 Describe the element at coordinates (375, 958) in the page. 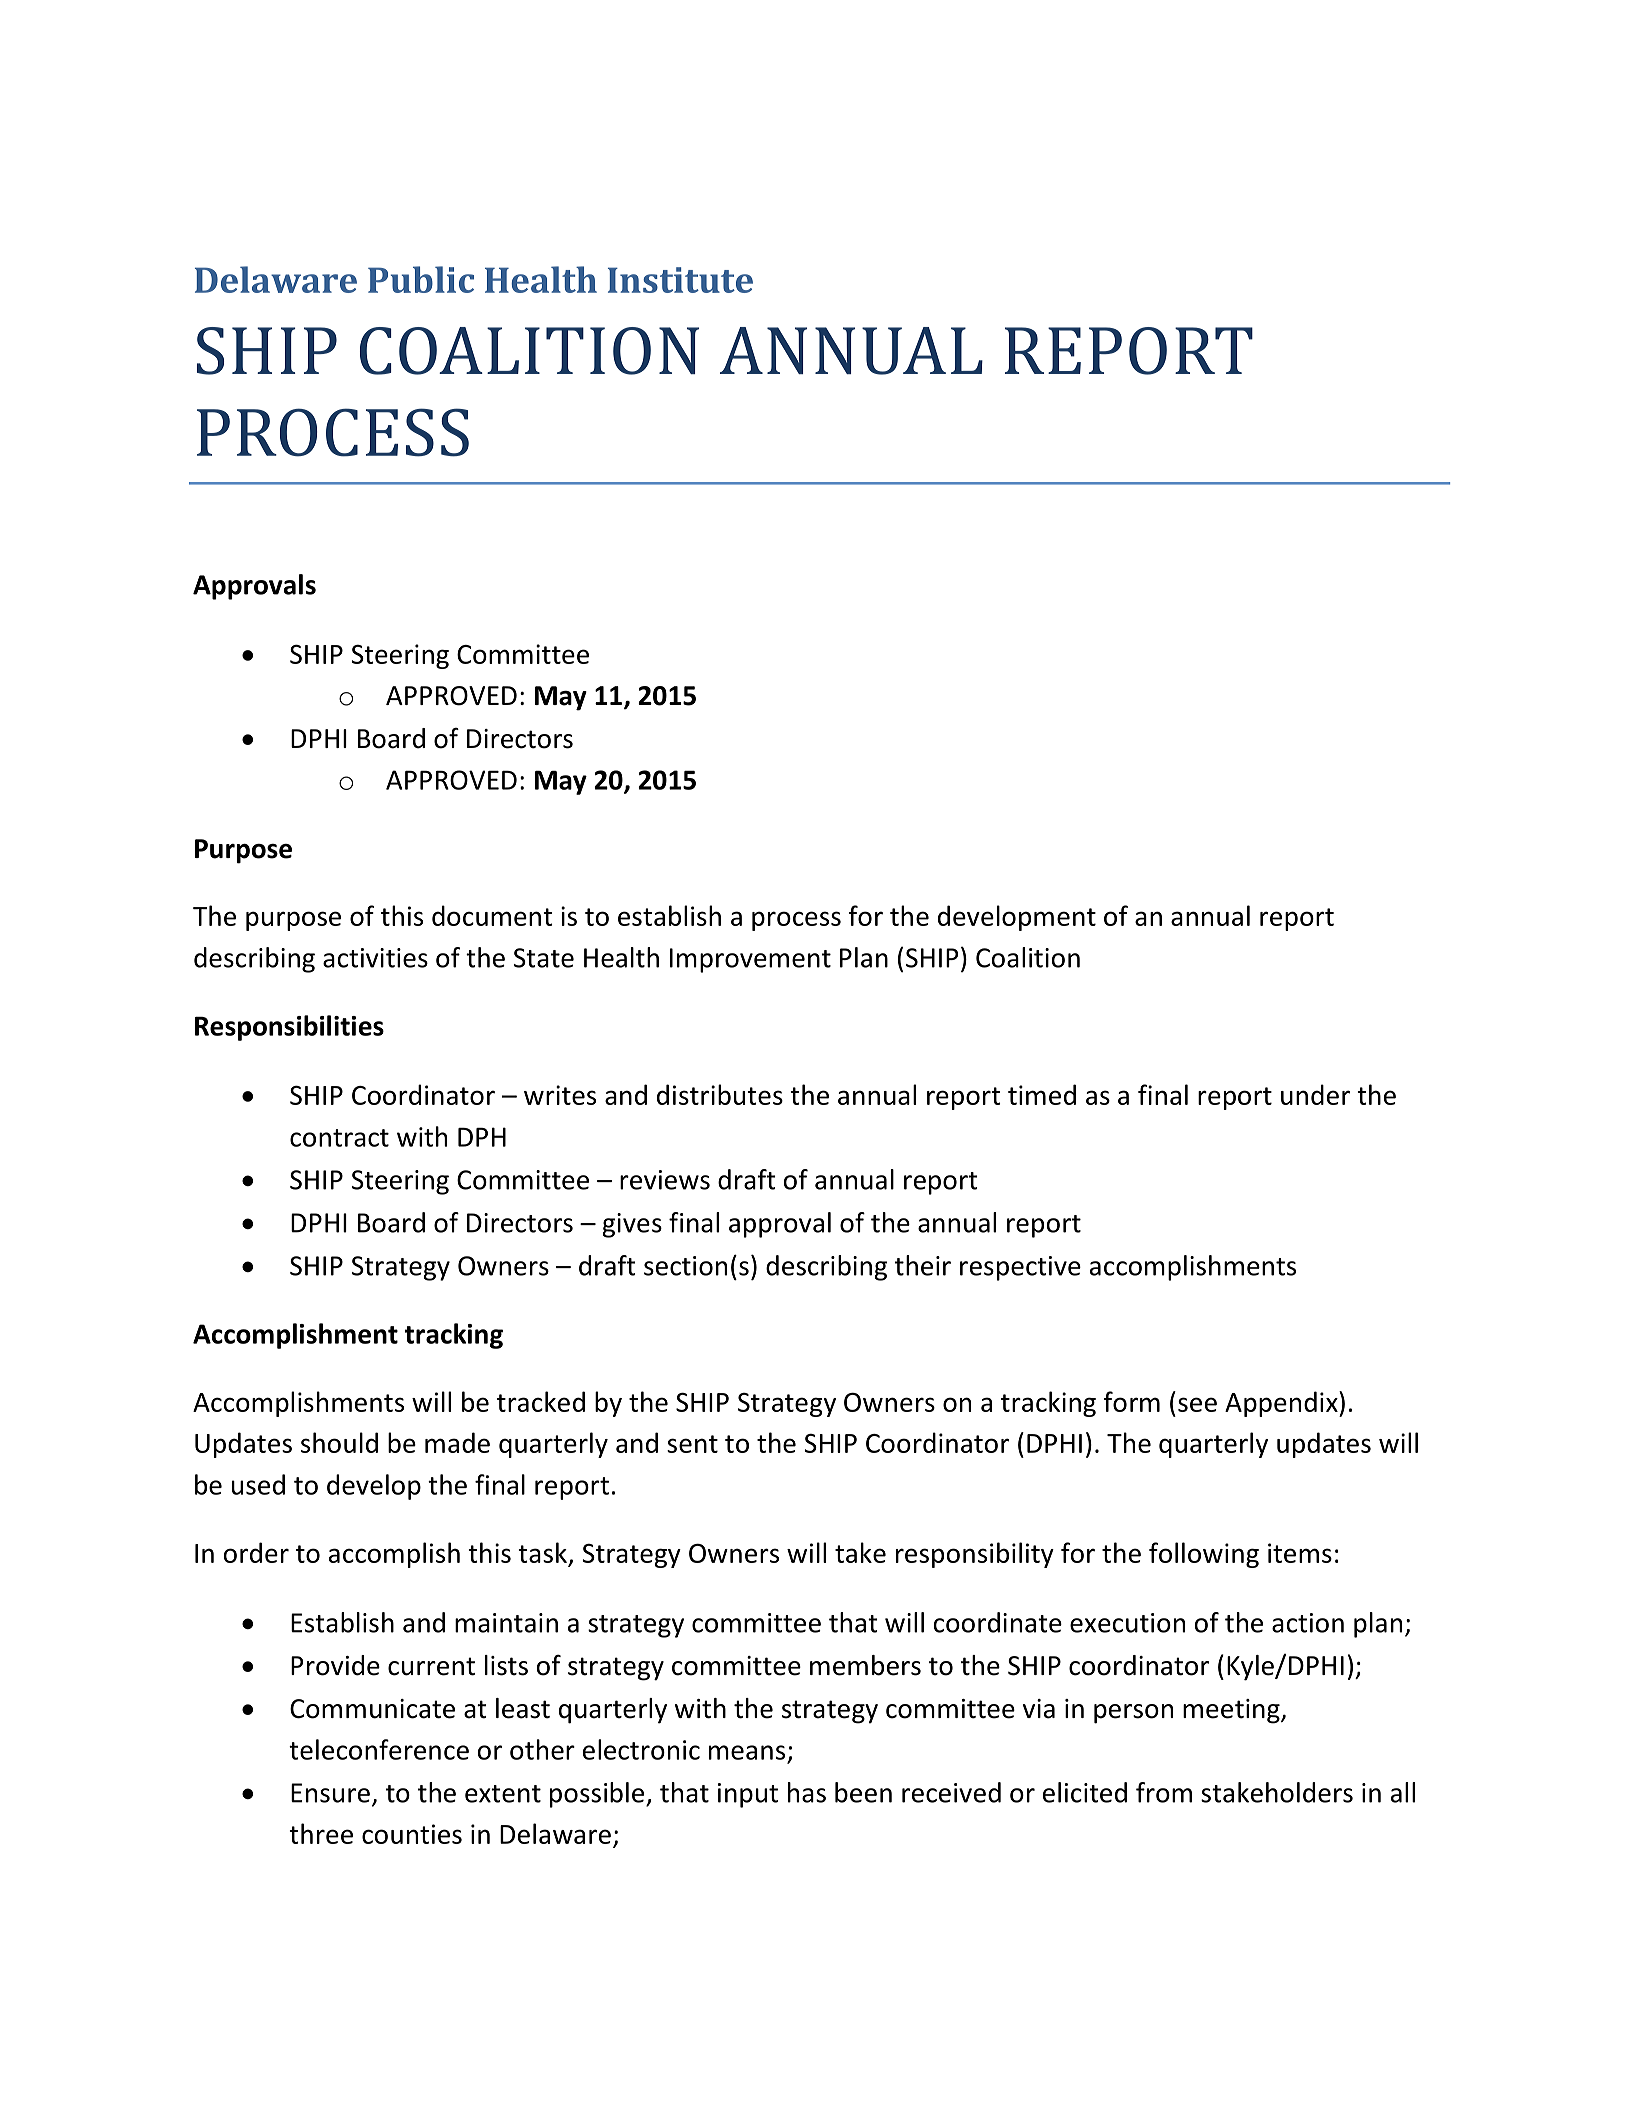

I see `activities` at that location.
